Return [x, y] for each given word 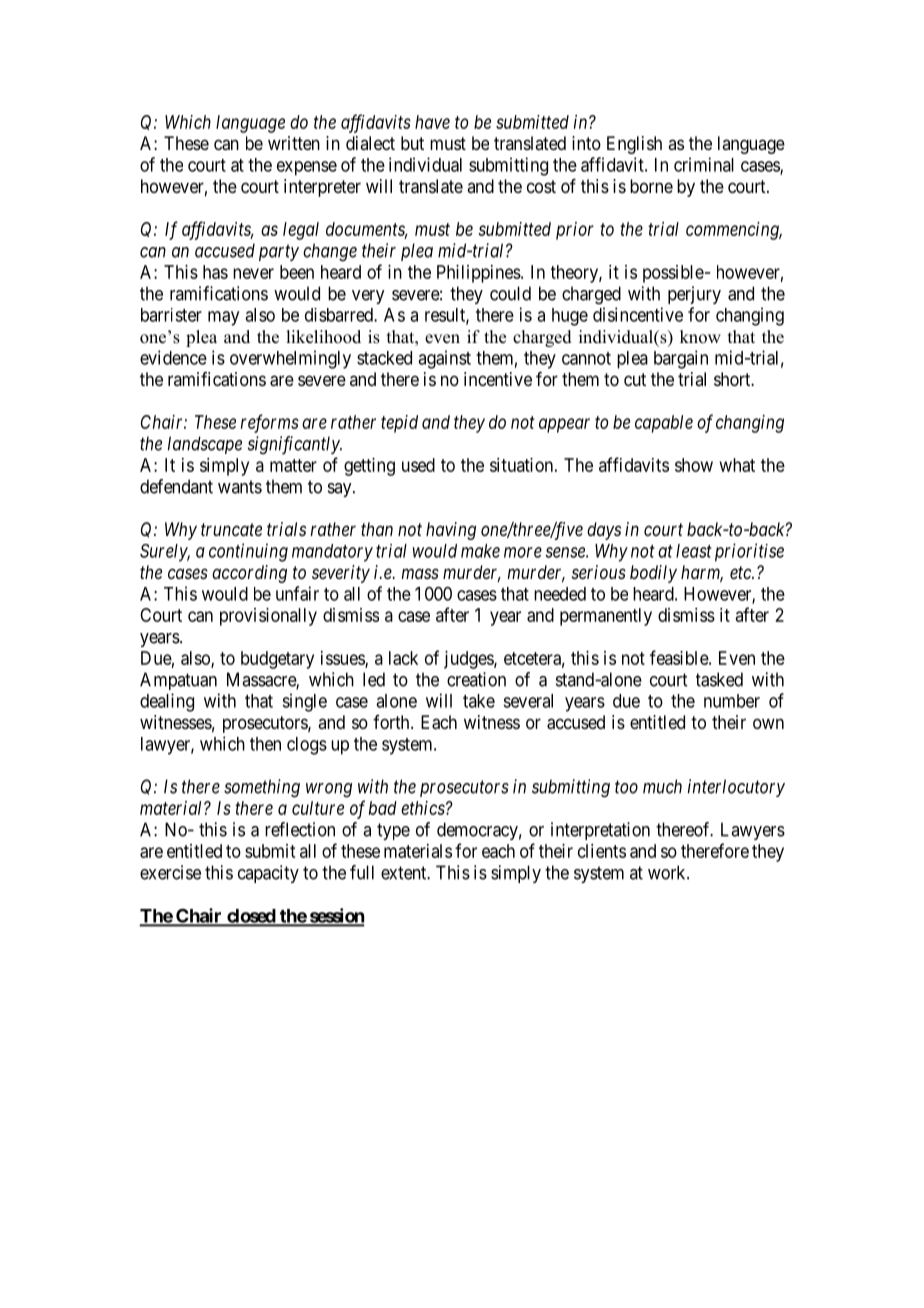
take [479, 701]
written [294, 143]
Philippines [479, 274]
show [694, 465]
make [480, 551]
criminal [704, 164]
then [265, 744]
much [662, 786]
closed [251, 917]
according [249, 574]
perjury [694, 295]
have [432, 122]
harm [702, 573]
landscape [205, 445]
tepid [399, 424]
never [253, 273]
